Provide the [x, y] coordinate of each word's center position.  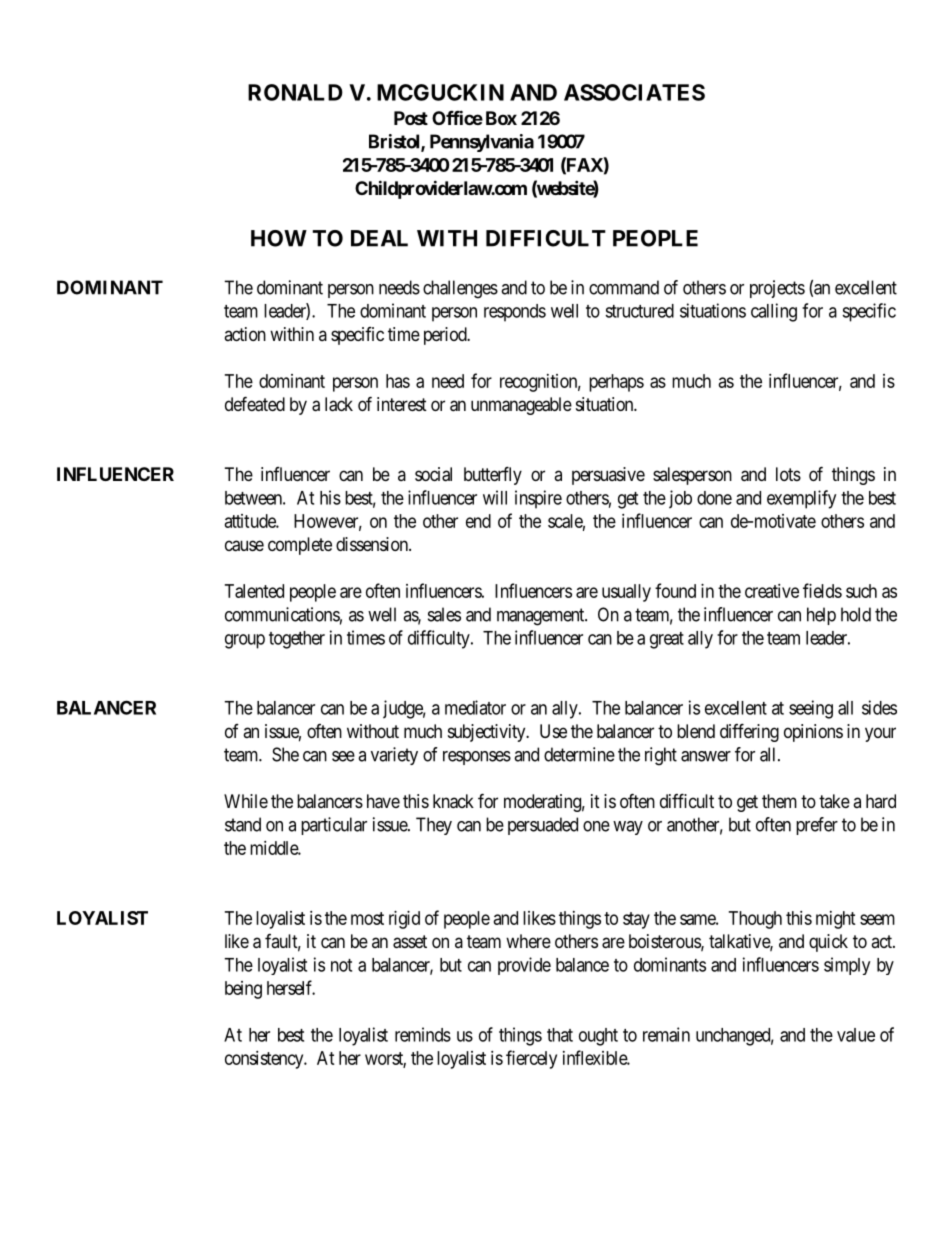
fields [822, 590]
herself [291, 987]
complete [300, 546]
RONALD [295, 92]
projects [777, 289]
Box [501, 118]
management [542, 617]
